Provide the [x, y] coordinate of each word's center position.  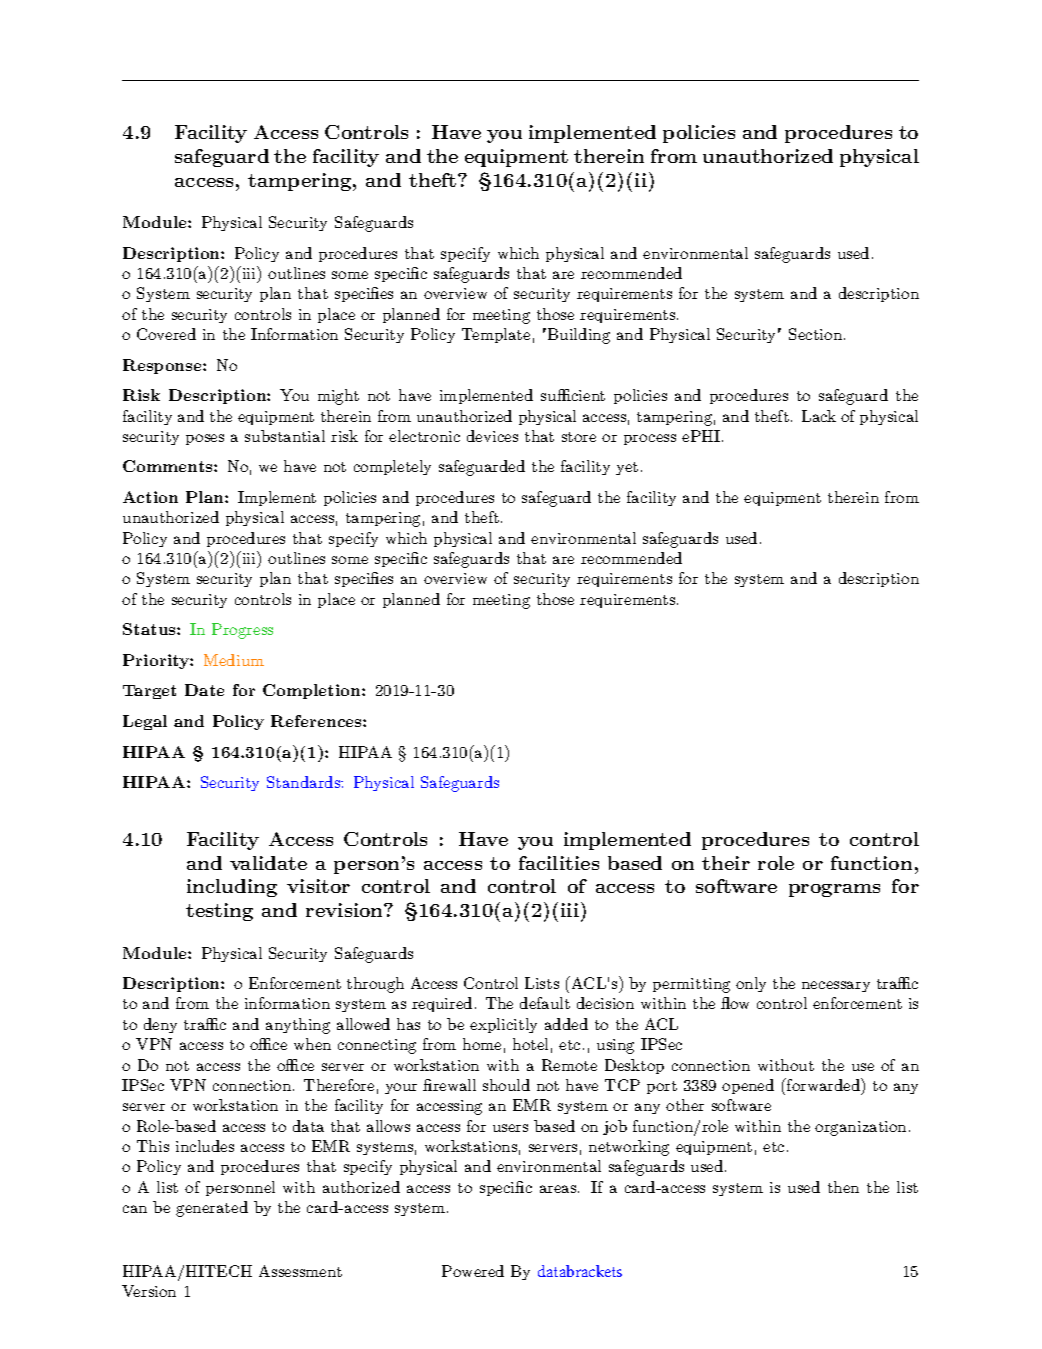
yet [627, 468]
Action [150, 497]
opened [748, 1086]
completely [392, 467]
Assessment [300, 1271]
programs [834, 890]
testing [219, 912]
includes [205, 1146]
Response [163, 366]
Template [496, 335]
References [317, 721]
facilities [559, 863]
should [506, 1085]
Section [815, 334]
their [726, 863]
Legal [145, 722]
